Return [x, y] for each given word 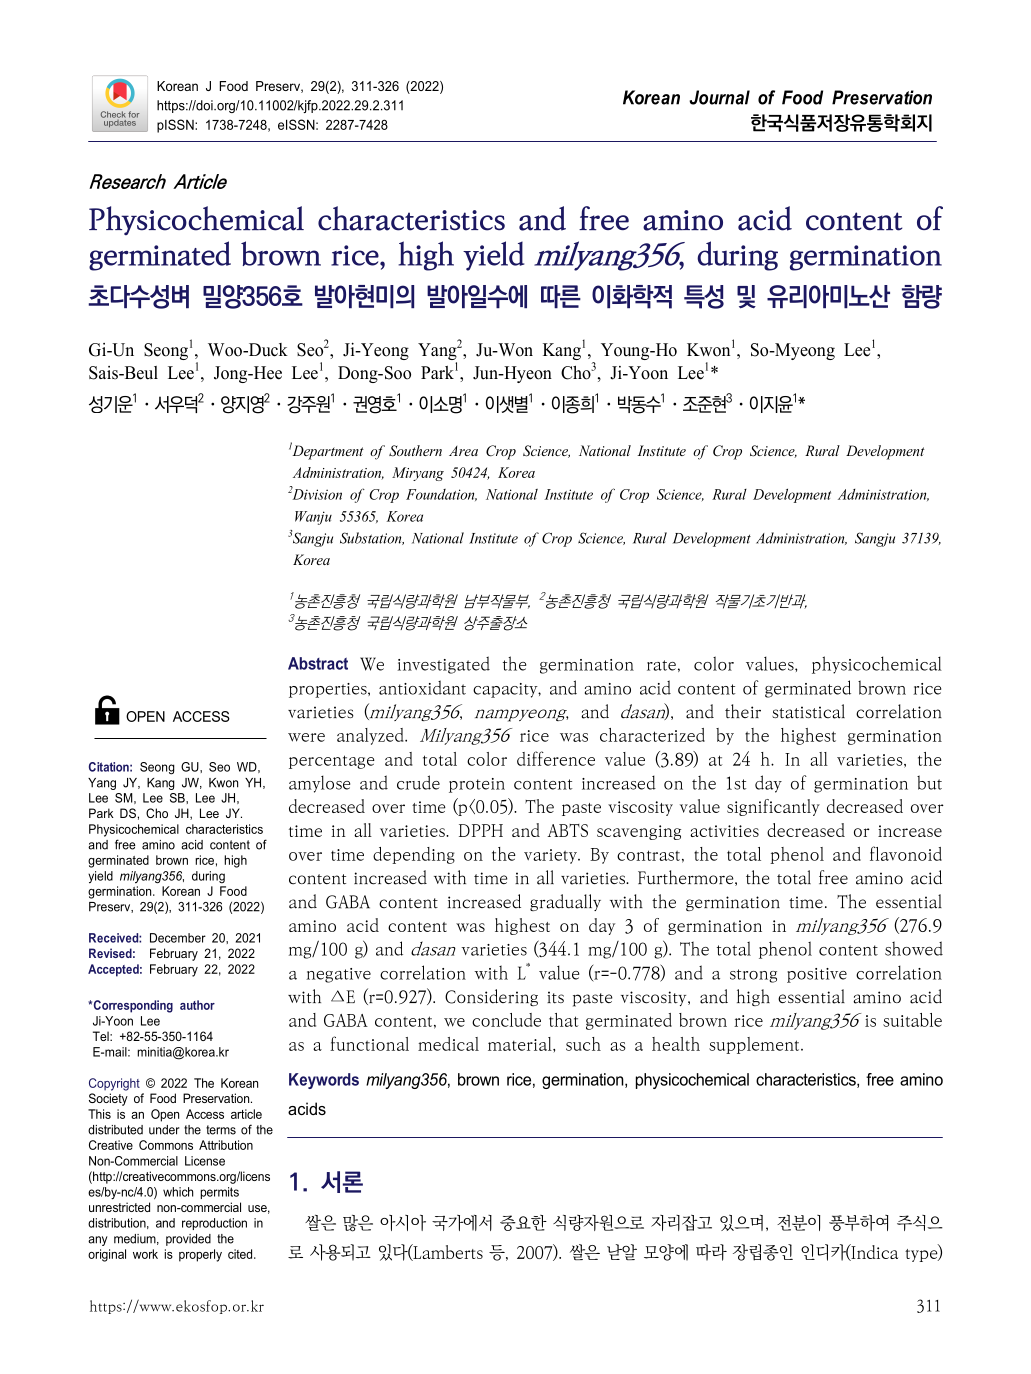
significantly [773, 807]
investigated [444, 665]
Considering [491, 997]
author [197, 1005]
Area [463, 451]
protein [477, 785]
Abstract [318, 663]
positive [817, 975]
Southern [415, 451]
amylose [319, 784]
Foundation [441, 495]
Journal [719, 97]
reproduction [214, 1224]
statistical [808, 711]
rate [661, 665]
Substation [372, 538]
